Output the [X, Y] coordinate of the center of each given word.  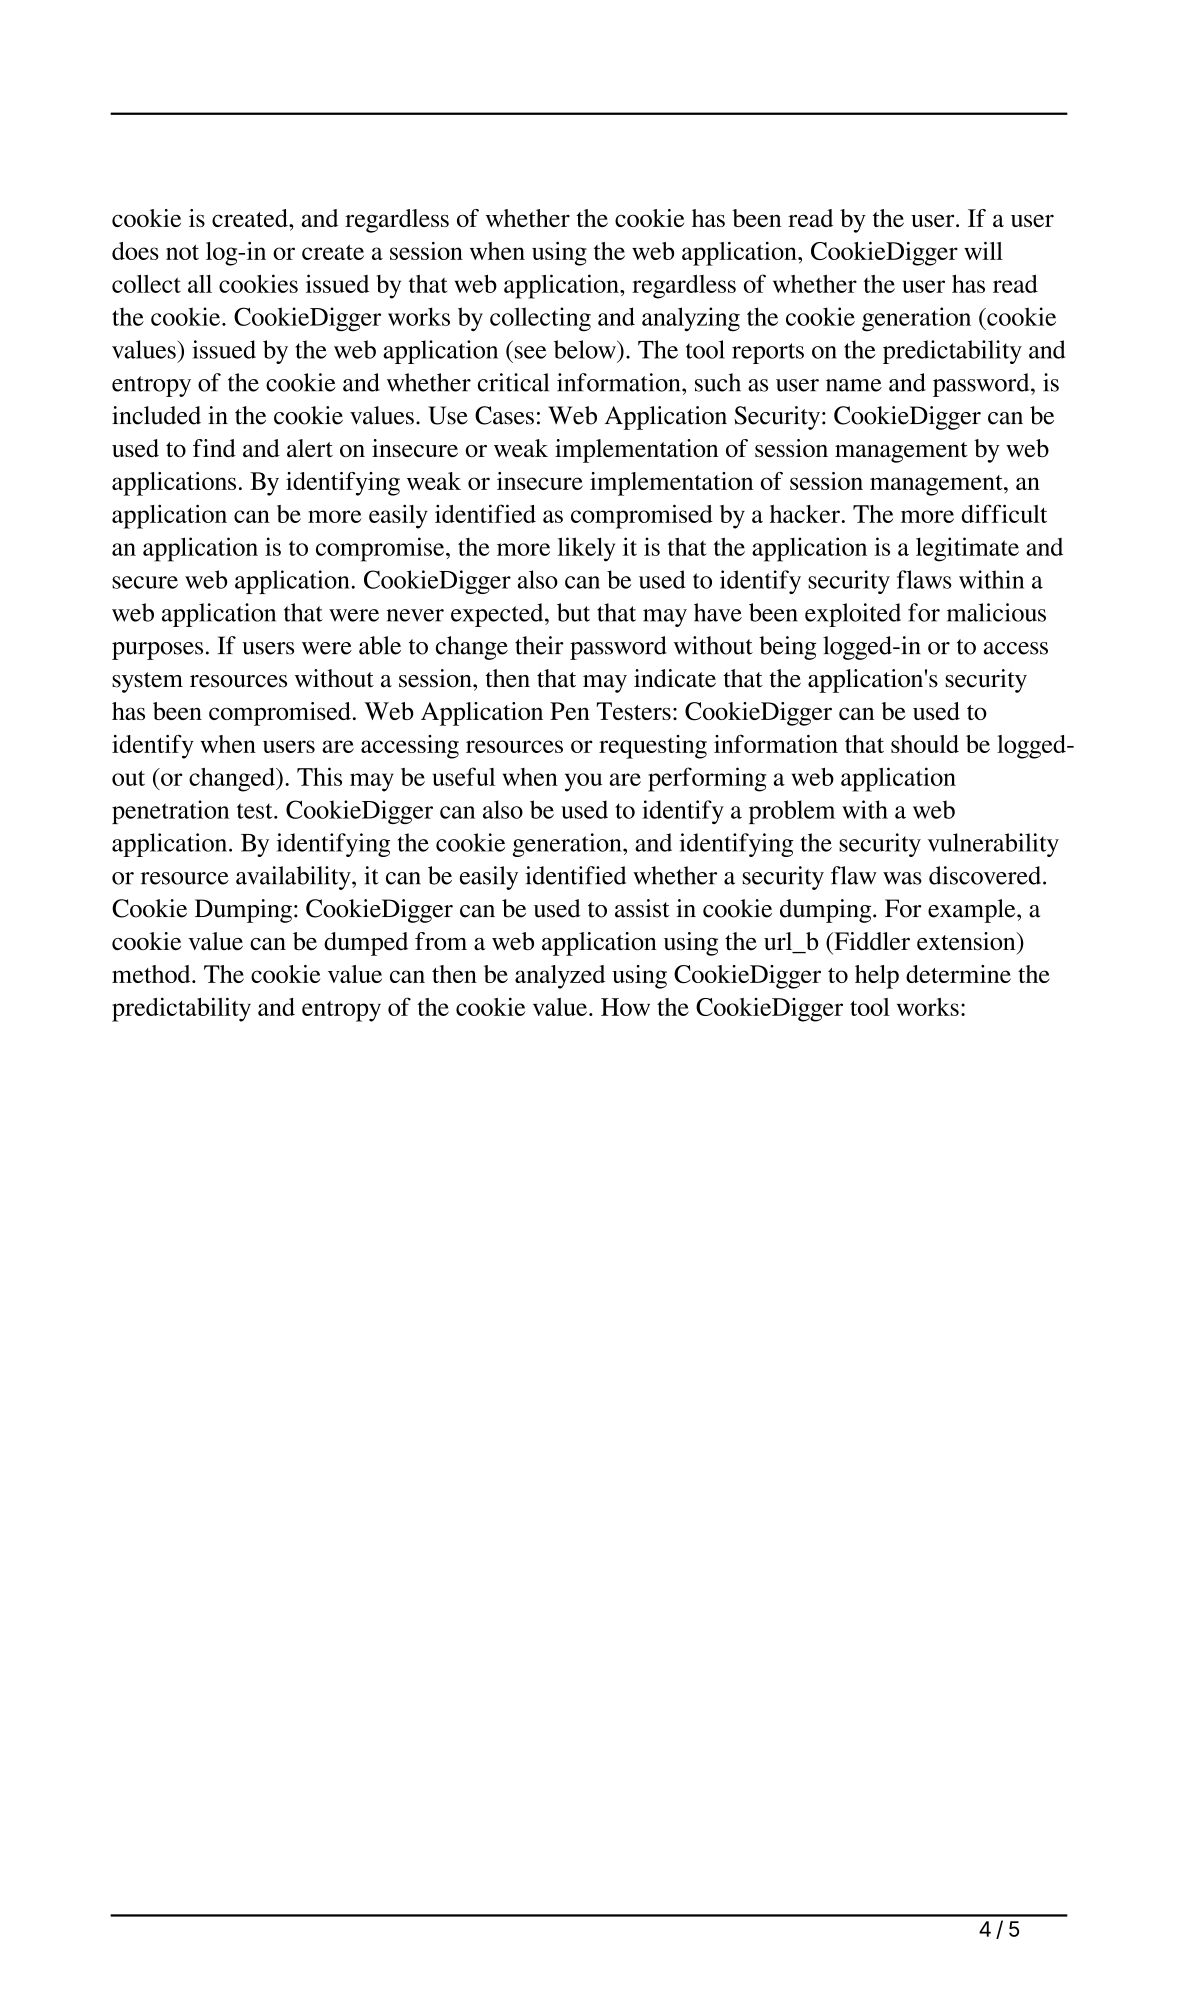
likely [586, 549]
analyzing [691, 319]
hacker [805, 514]
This [319, 776]
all [200, 284]
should [925, 744]
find [214, 448]
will [983, 251]
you [583, 782]
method [152, 974]
